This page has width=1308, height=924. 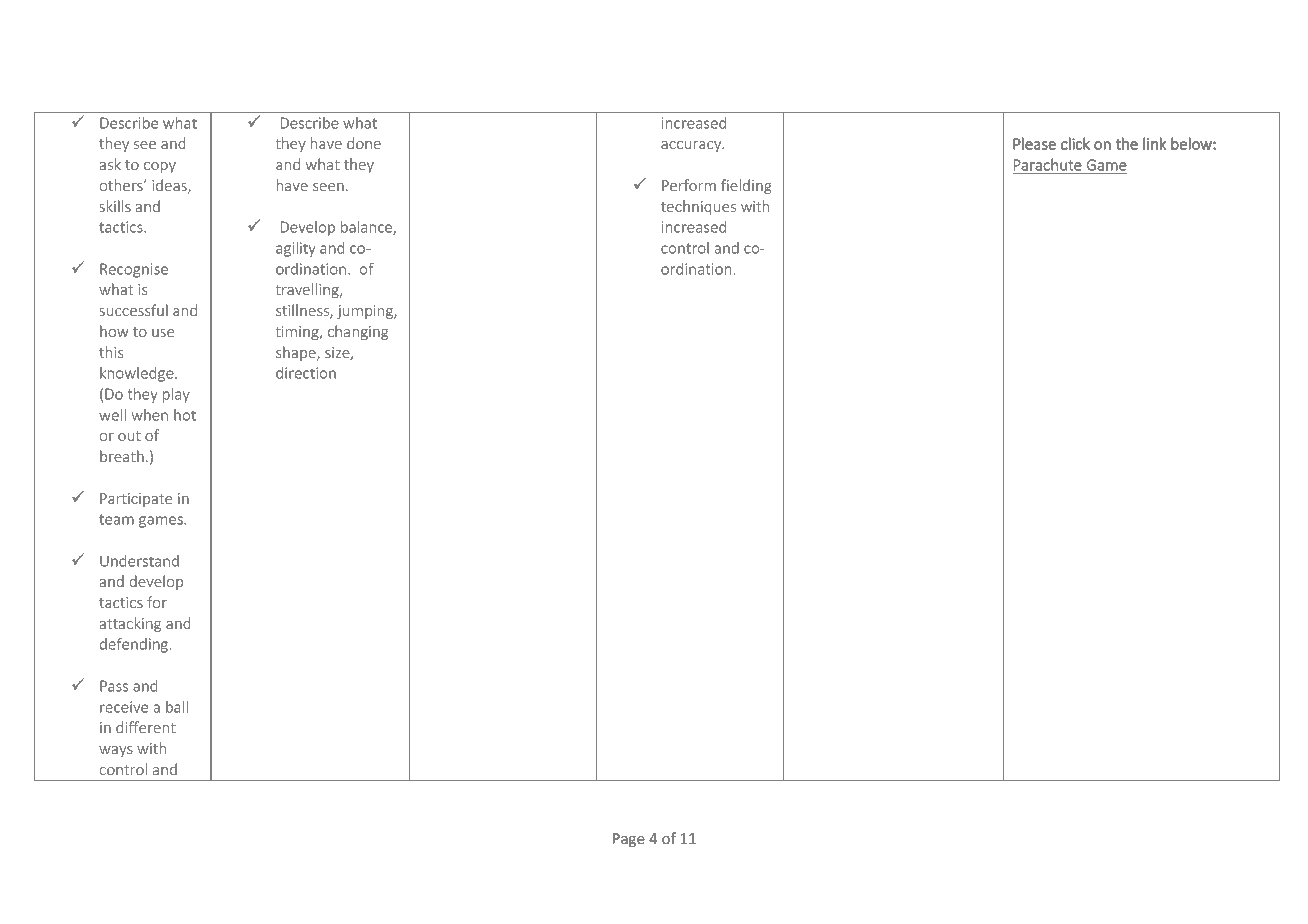 I want to click on Please, so click(x=1034, y=143).
